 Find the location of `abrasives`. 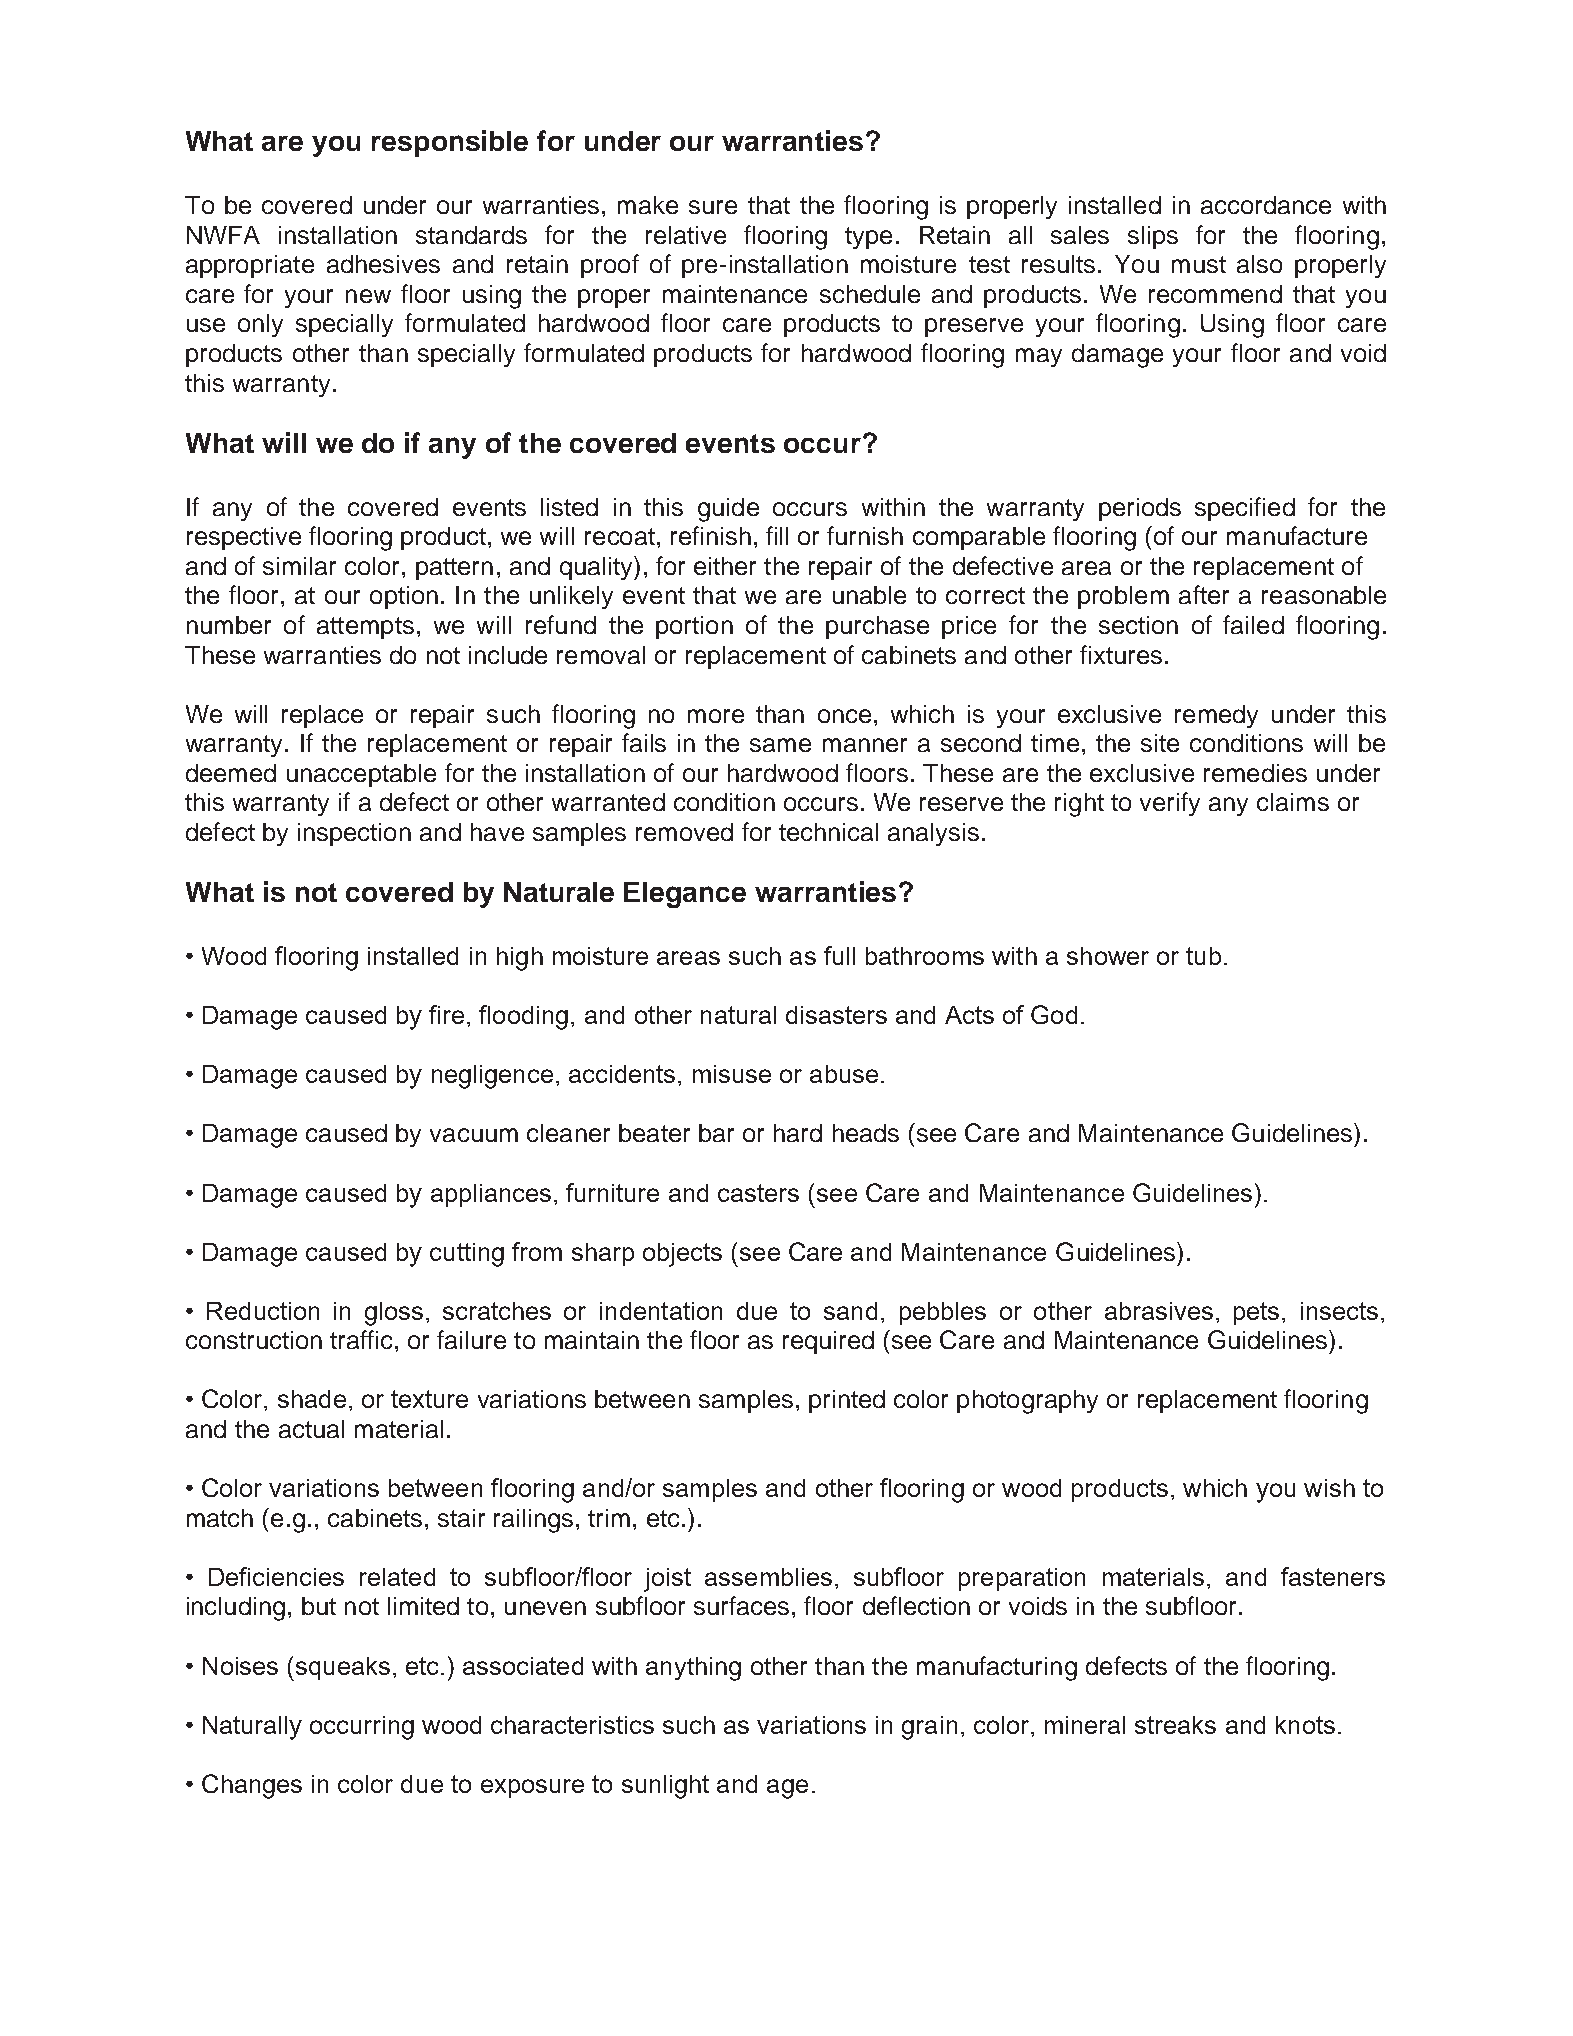

abrasives is located at coordinates (1159, 1311).
